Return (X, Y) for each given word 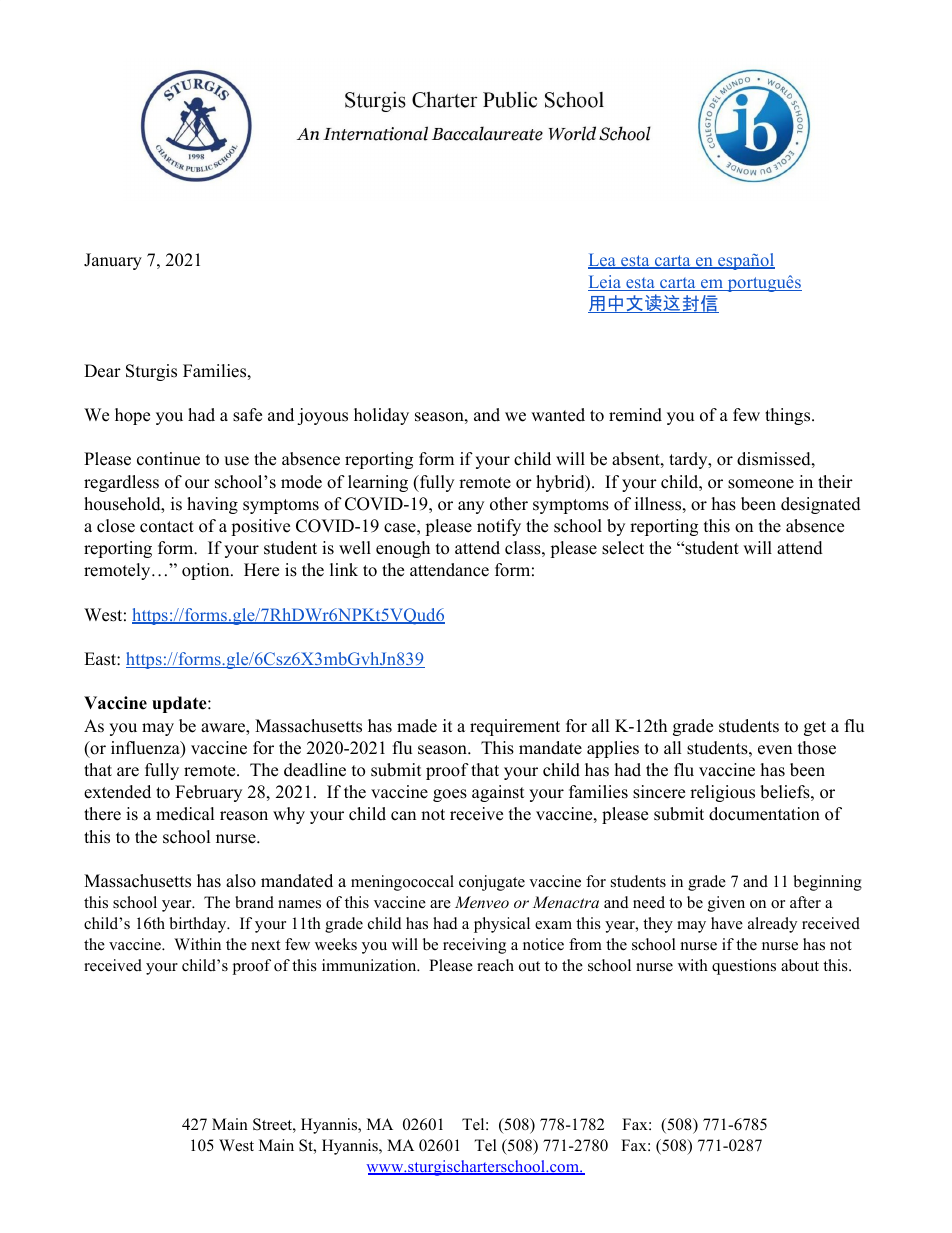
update (180, 704)
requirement (515, 727)
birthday (199, 925)
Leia (606, 283)
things (787, 416)
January (113, 261)
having (212, 505)
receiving (474, 946)
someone (761, 484)
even (775, 750)
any (471, 507)
